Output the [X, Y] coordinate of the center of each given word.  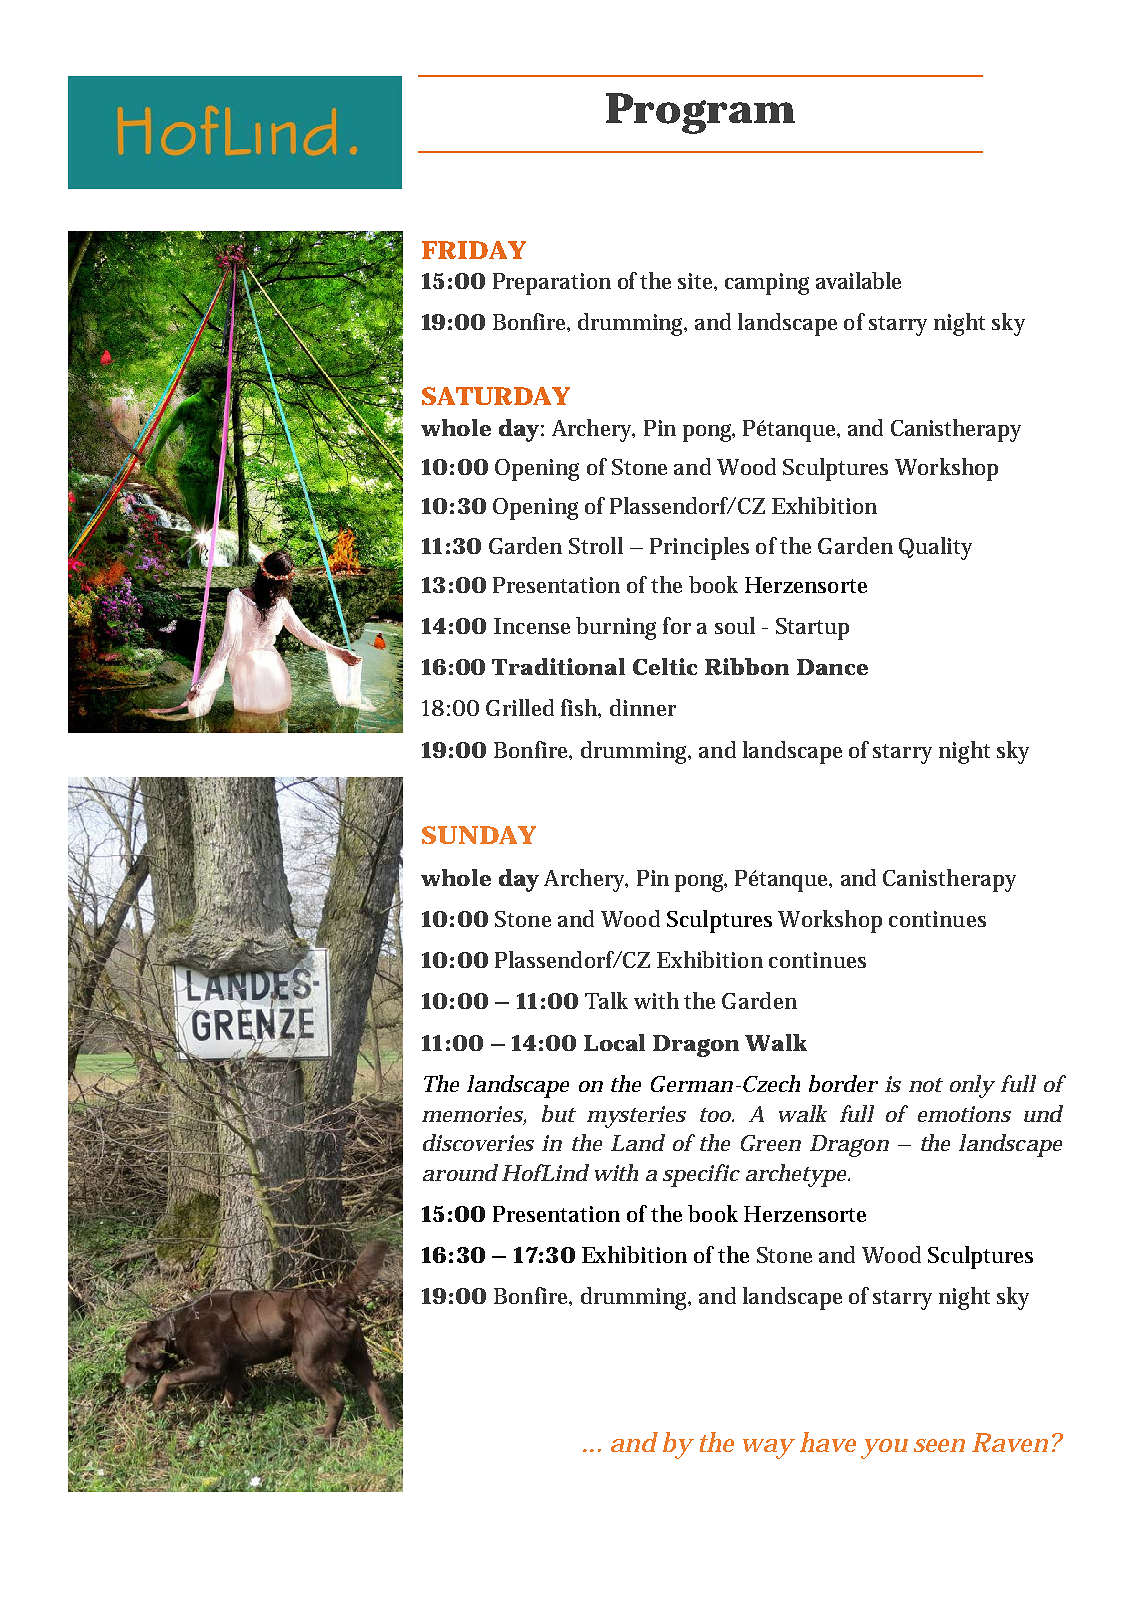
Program [700, 113]
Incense [532, 626]
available [858, 280]
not [926, 1085]
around [460, 1172]
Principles [699, 548]
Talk [606, 1000]
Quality [935, 548]
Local [614, 1042]
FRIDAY [474, 250]
